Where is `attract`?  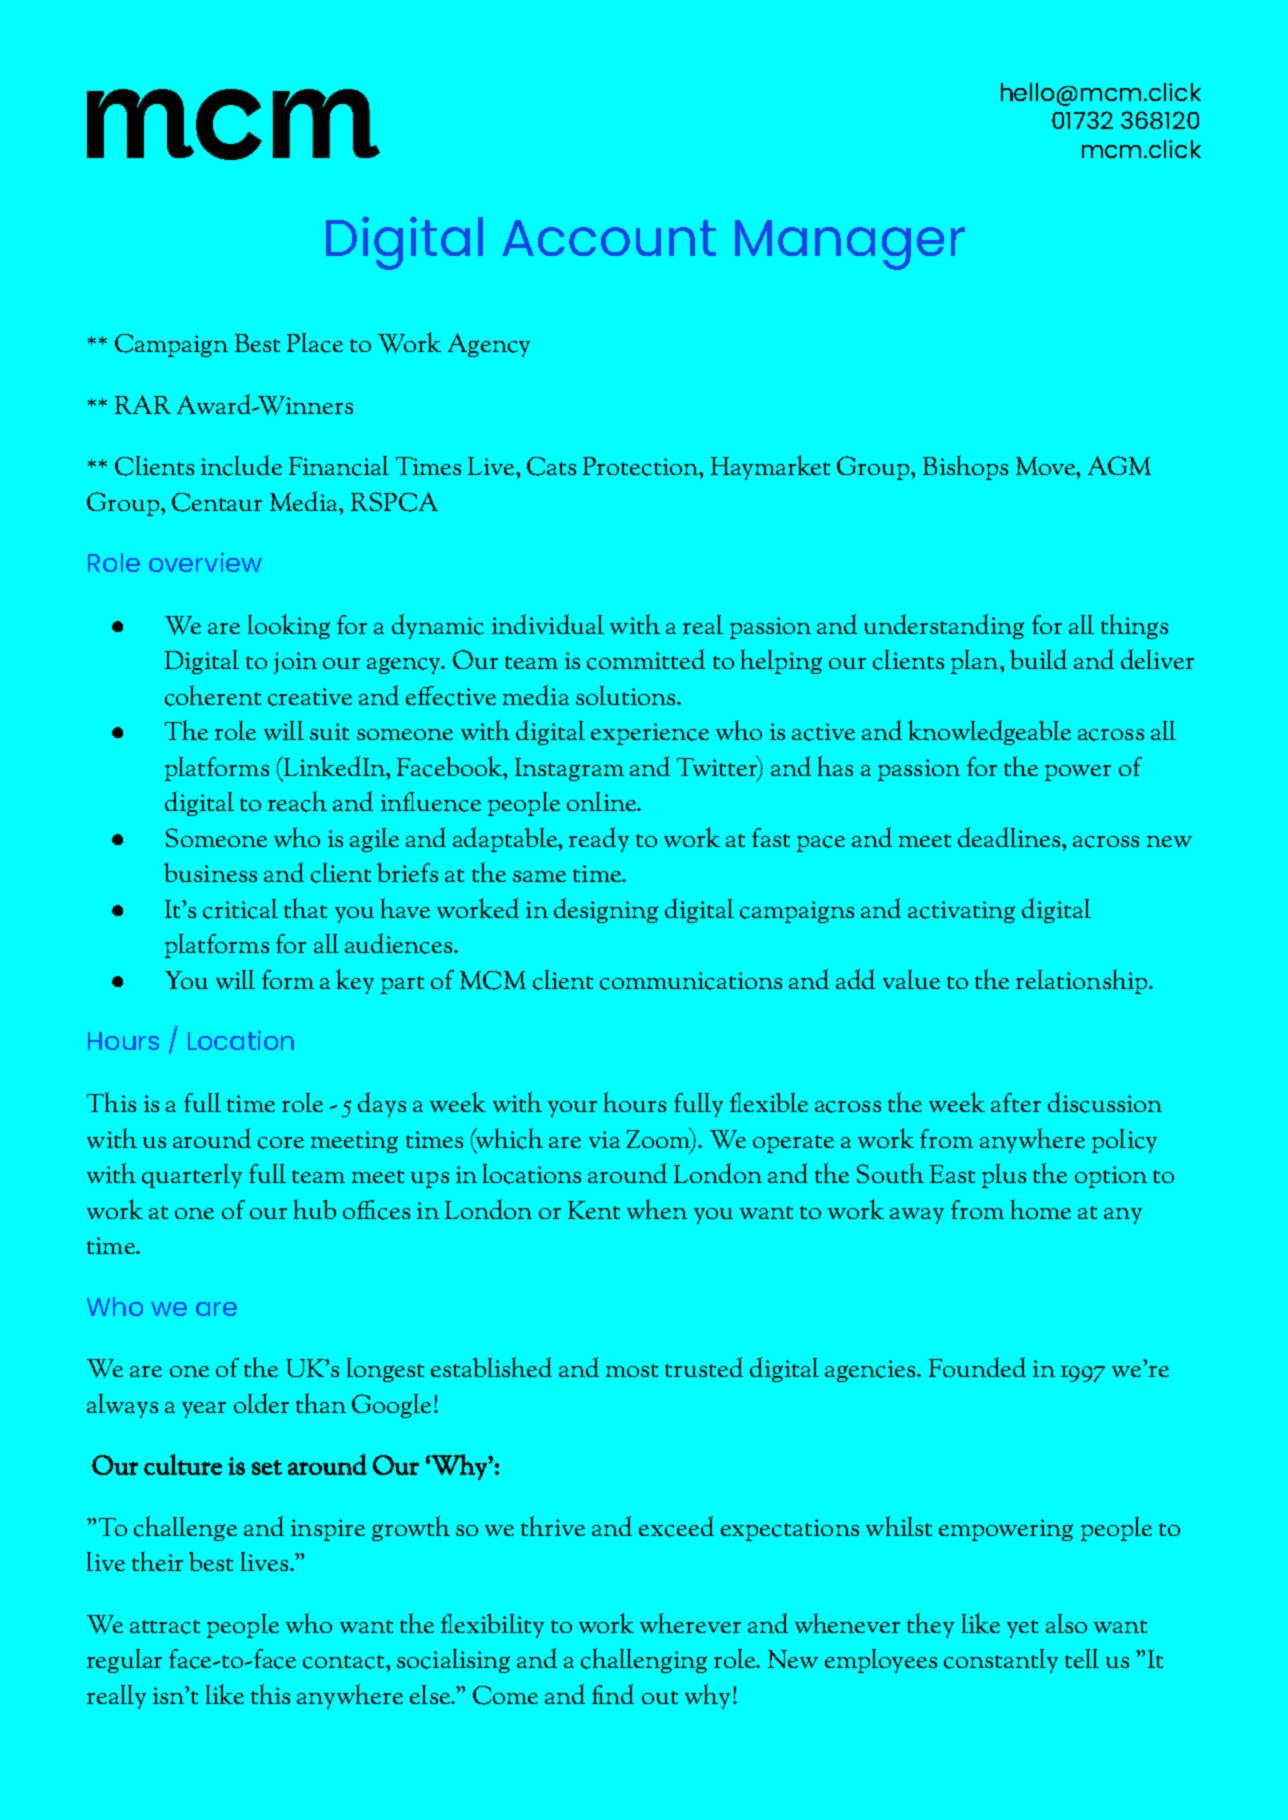 attract is located at coordinates (165, 1627).
